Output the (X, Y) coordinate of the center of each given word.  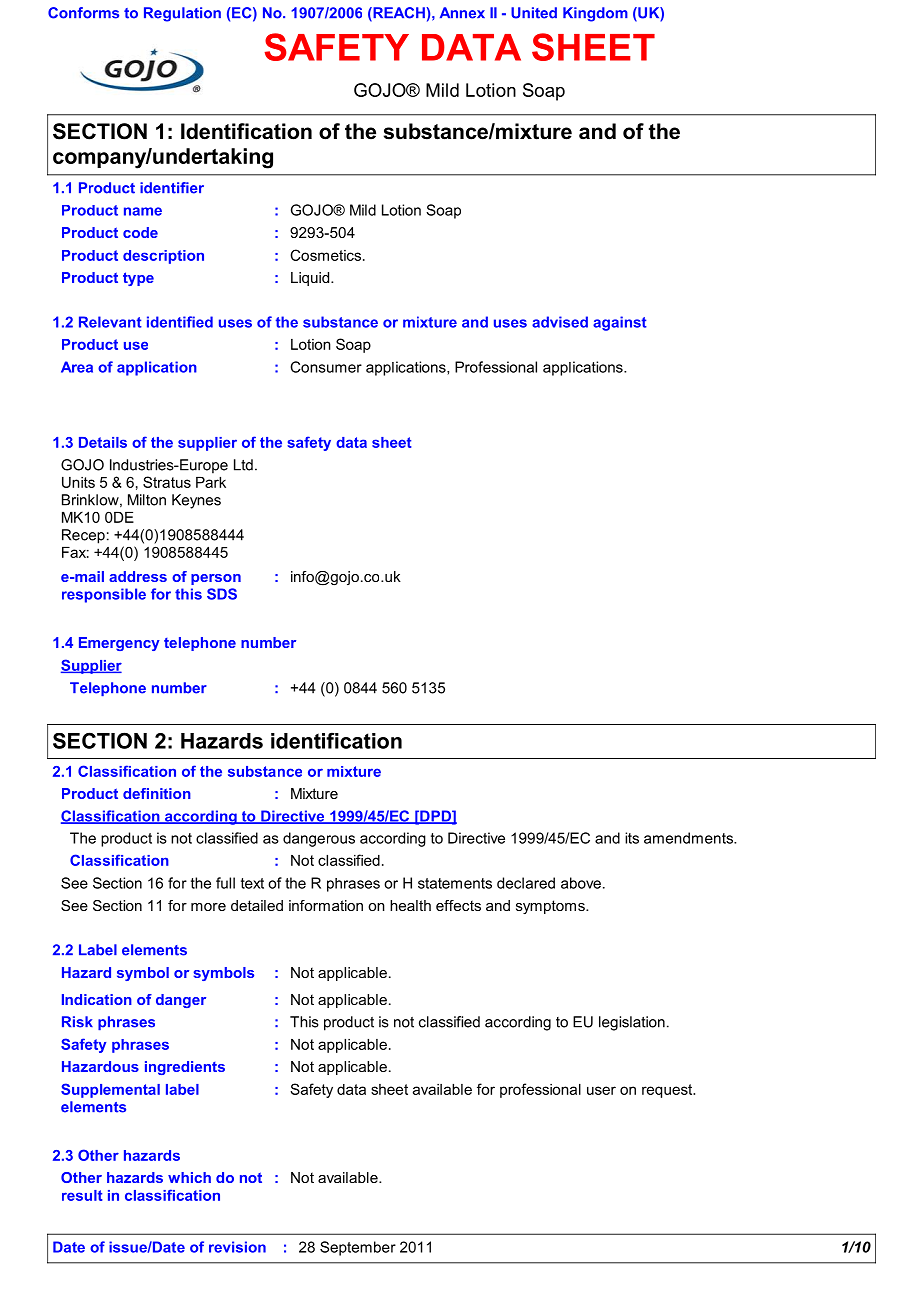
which (189, 1177)
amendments (689, 838)
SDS (222, 594)
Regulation (182, 14)
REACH (398, 14)
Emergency (119, 644)
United (534, 13)
